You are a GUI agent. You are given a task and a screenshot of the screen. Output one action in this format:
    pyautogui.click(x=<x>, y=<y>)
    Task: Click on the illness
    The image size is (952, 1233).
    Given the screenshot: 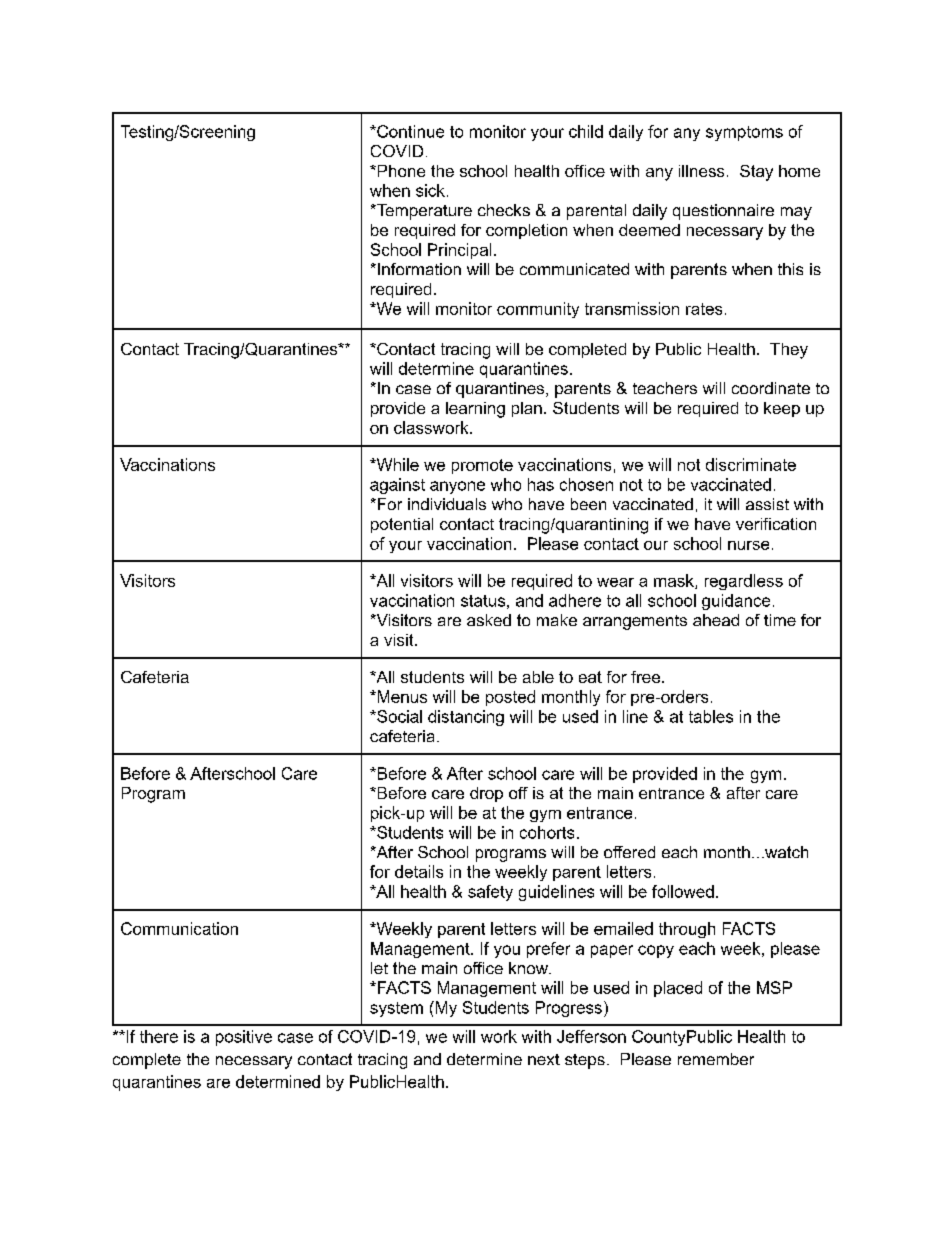 What is the action you would take?
    pyautogui.click(x=701, y=171)
